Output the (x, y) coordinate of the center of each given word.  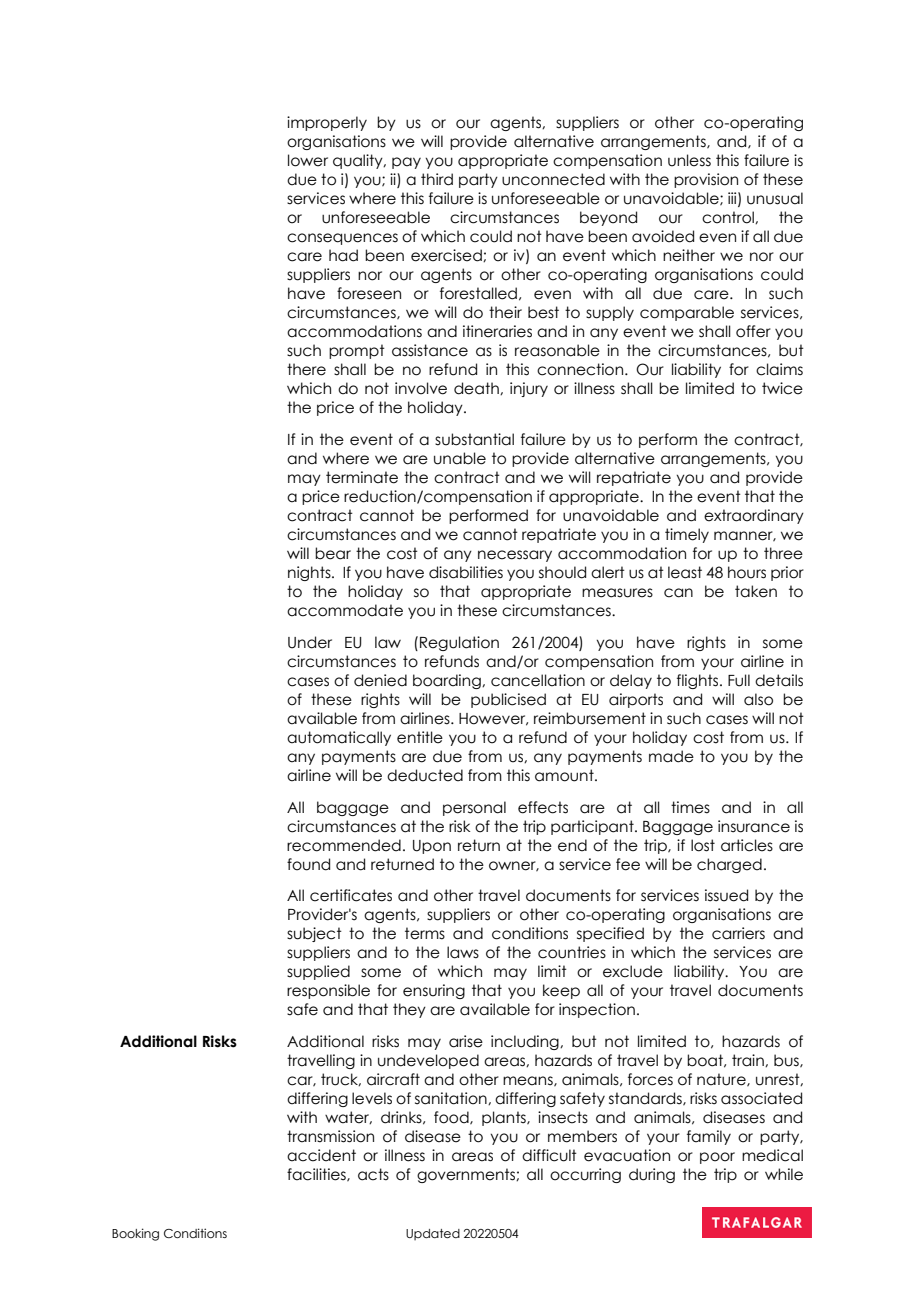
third (437, 179)
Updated (433, 1234)
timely (687, 535)
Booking (135, 1234)
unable (460, 458)
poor (717, 1158)
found (308, 864)
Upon (432, 847)
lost (703, 845)
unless (689, 160)
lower (308, 160)
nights (310, 573)
